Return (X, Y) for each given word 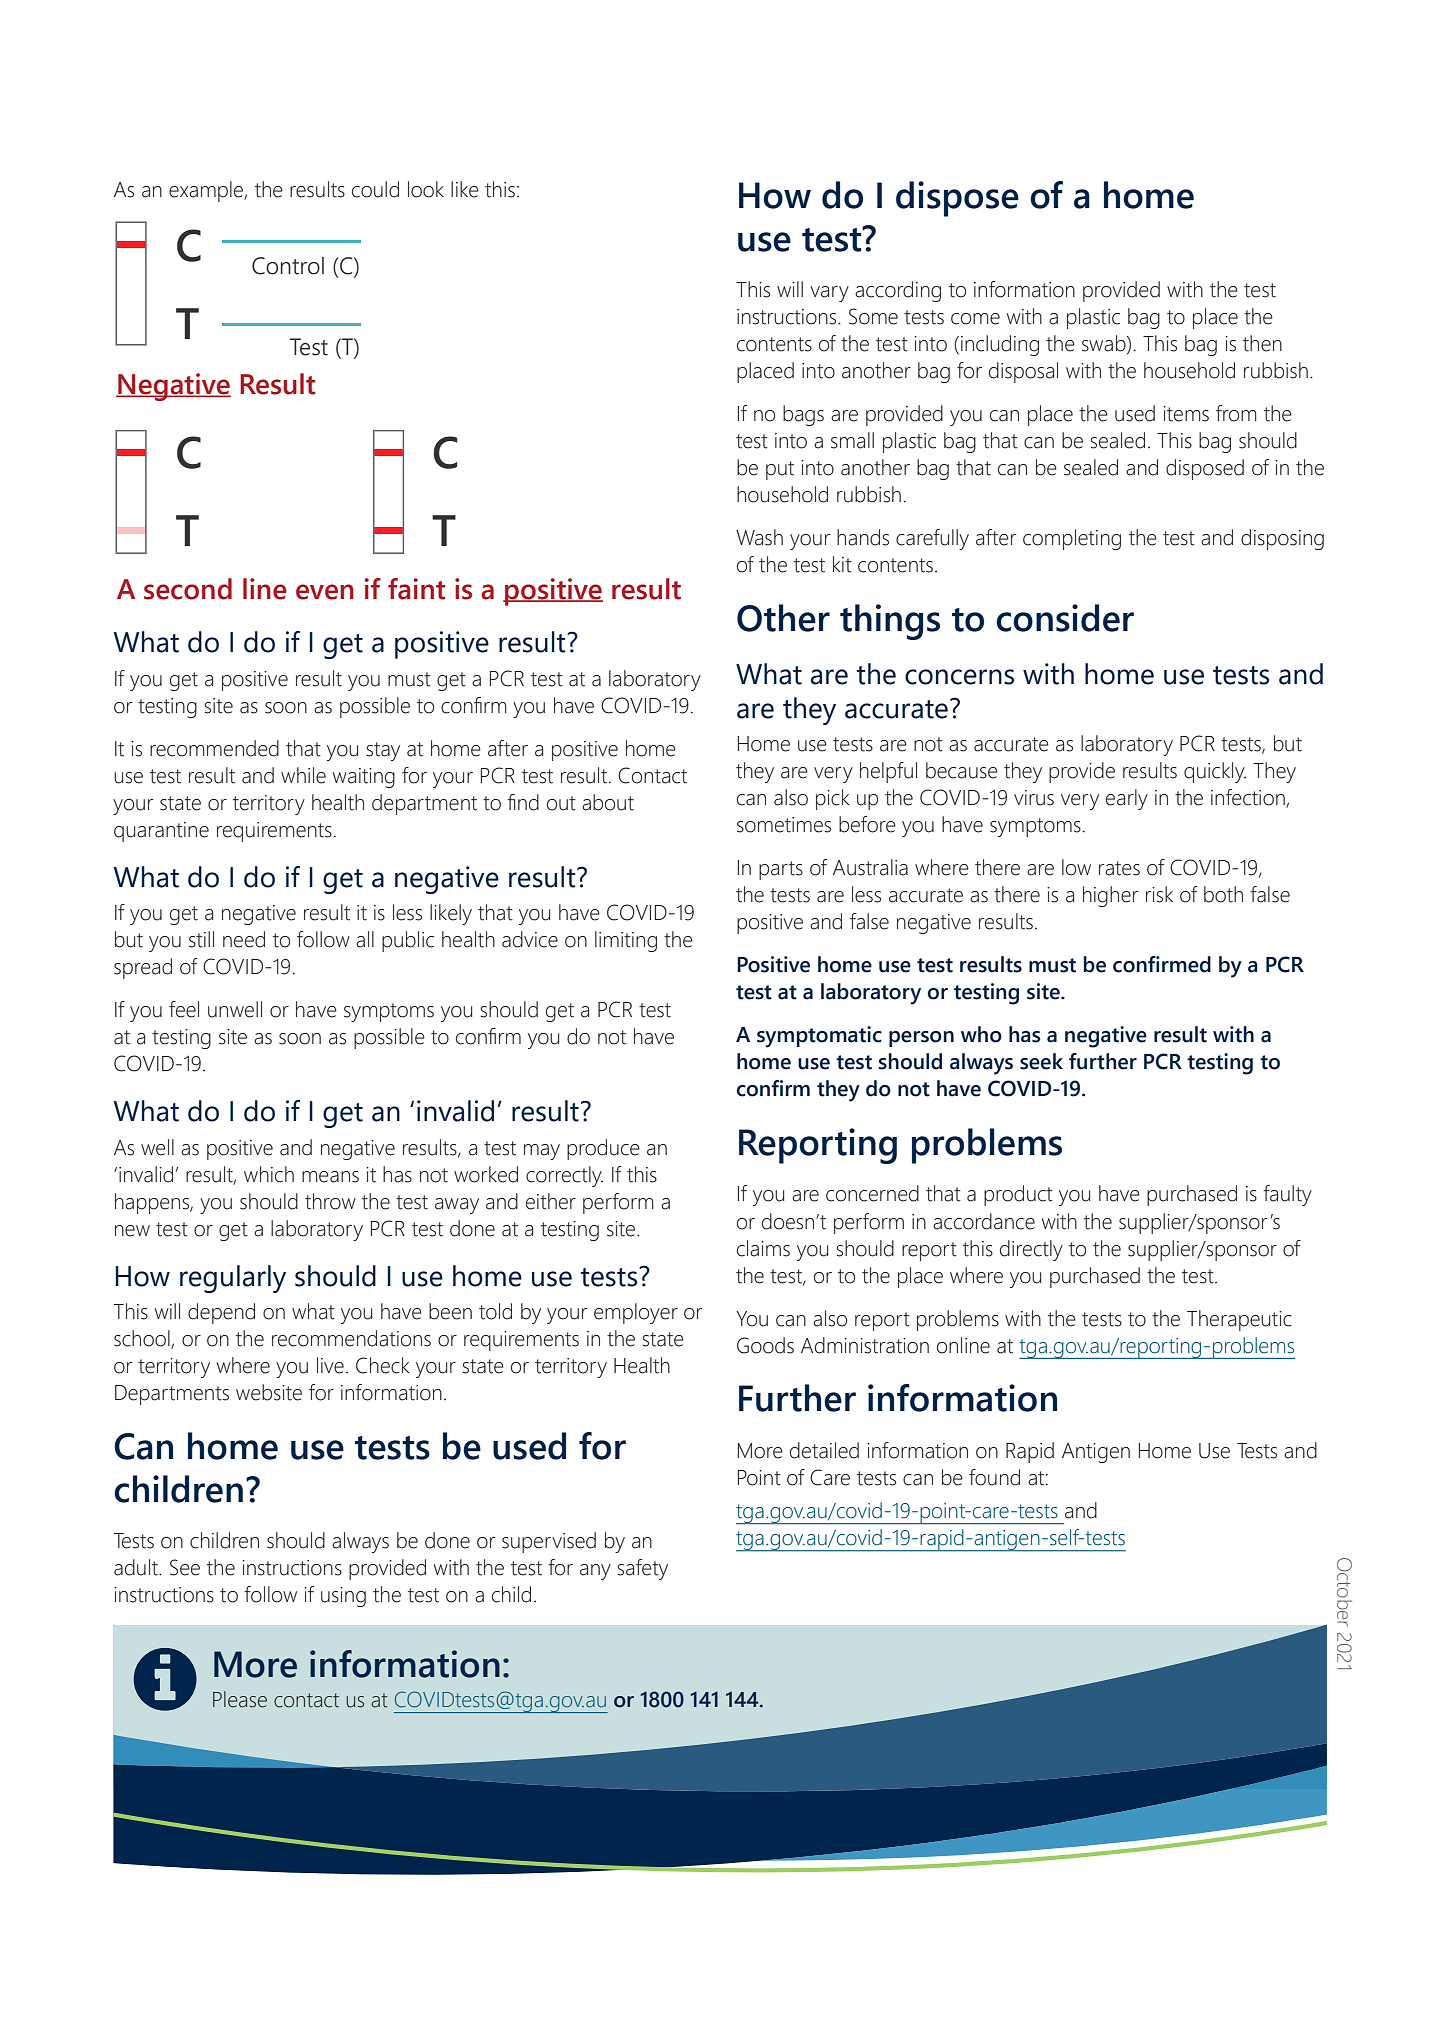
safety (643, 1569)
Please (240, 1699)
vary (829, 294)
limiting (626, 941)
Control (288, 266)
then (1262, 343)
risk (1159, 894)
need (244, 939)
